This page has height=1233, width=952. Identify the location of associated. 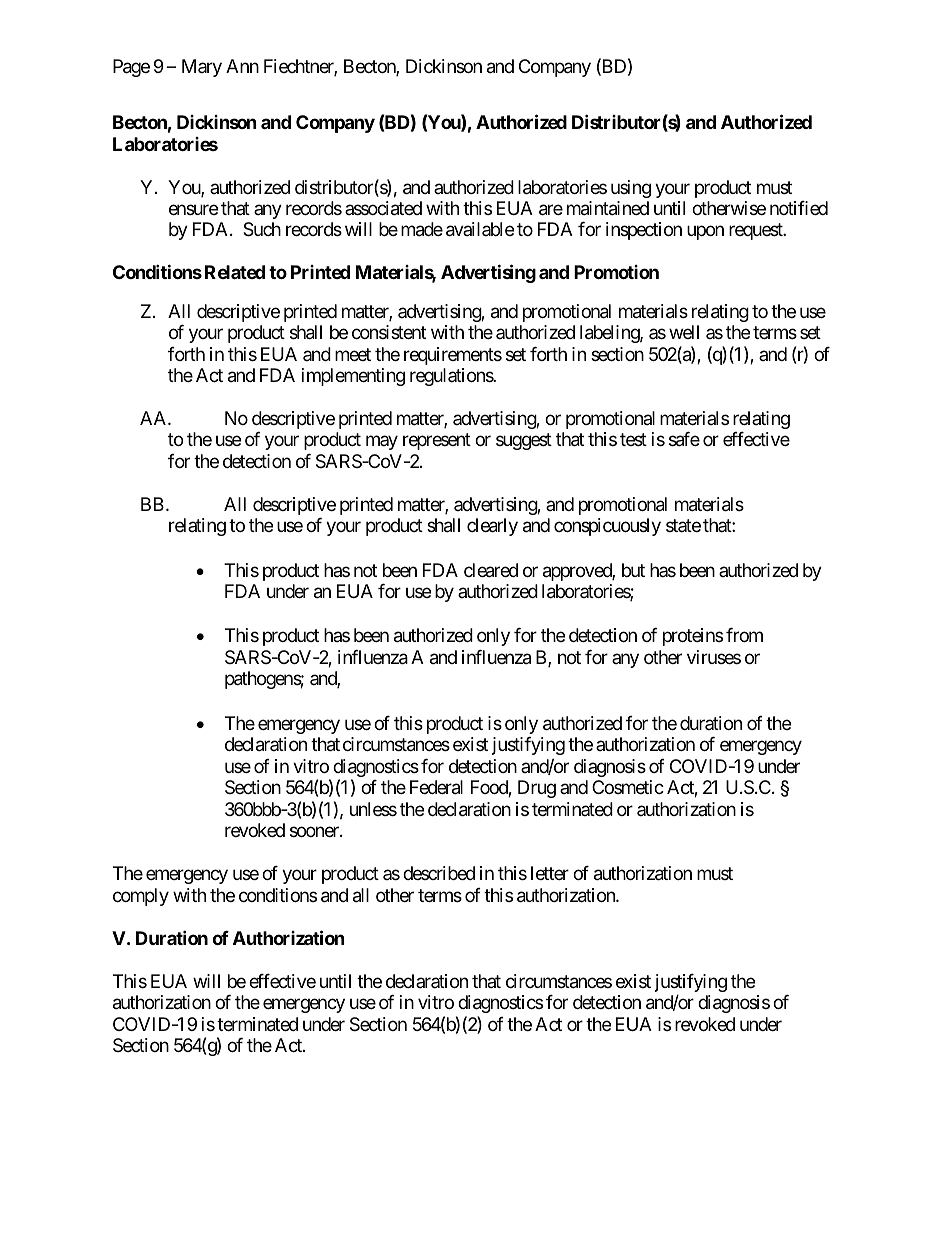
(383, 208).
